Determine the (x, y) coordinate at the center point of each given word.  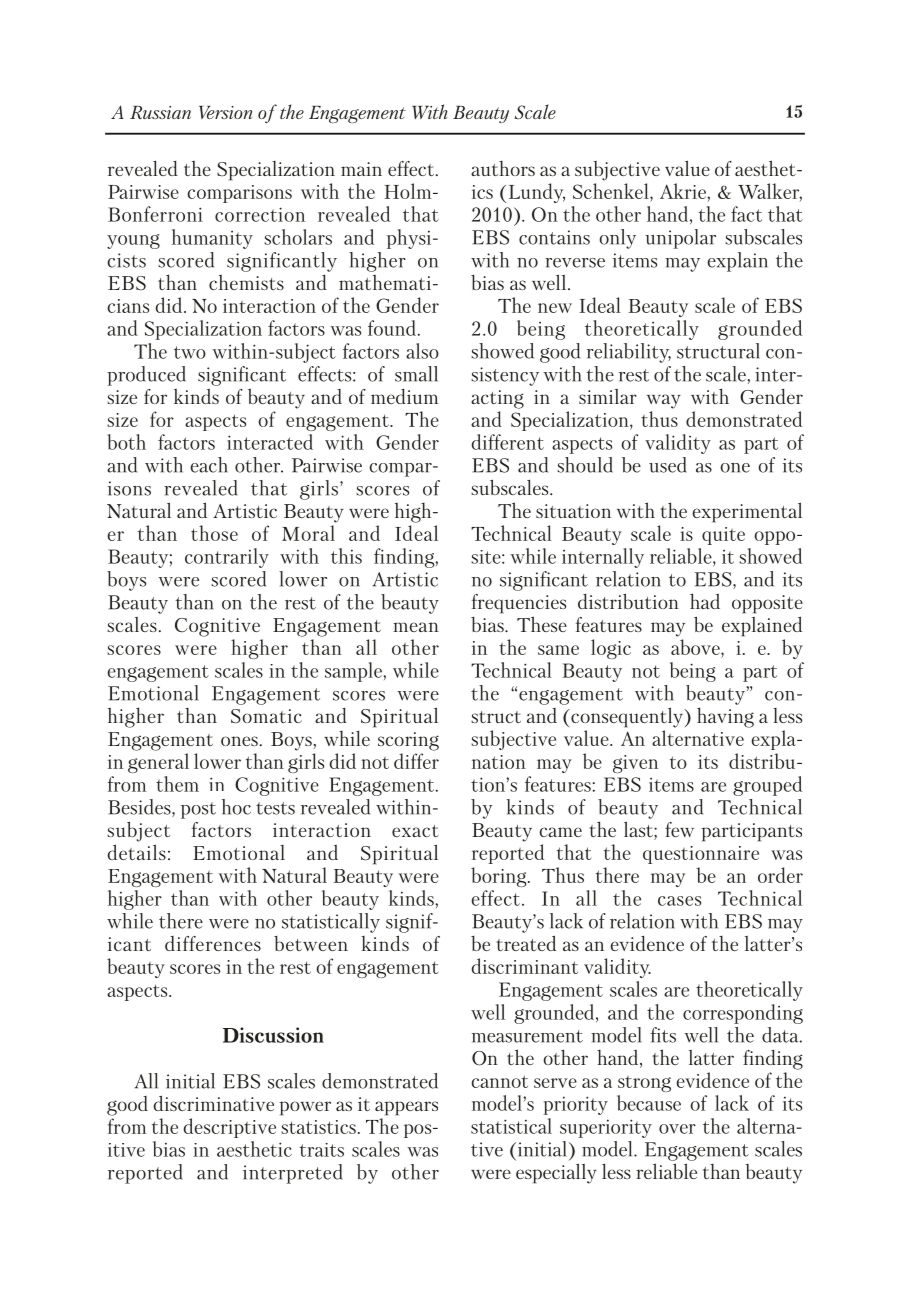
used (668, 465)
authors (503, 168)
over (677, 1129)
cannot (499, 1081)
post (198, 810)
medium (405, 396)
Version (225, 112)
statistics (318, 1127)
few (679, 829)
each (209, 465)
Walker (770, 192)
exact (415, 831)
